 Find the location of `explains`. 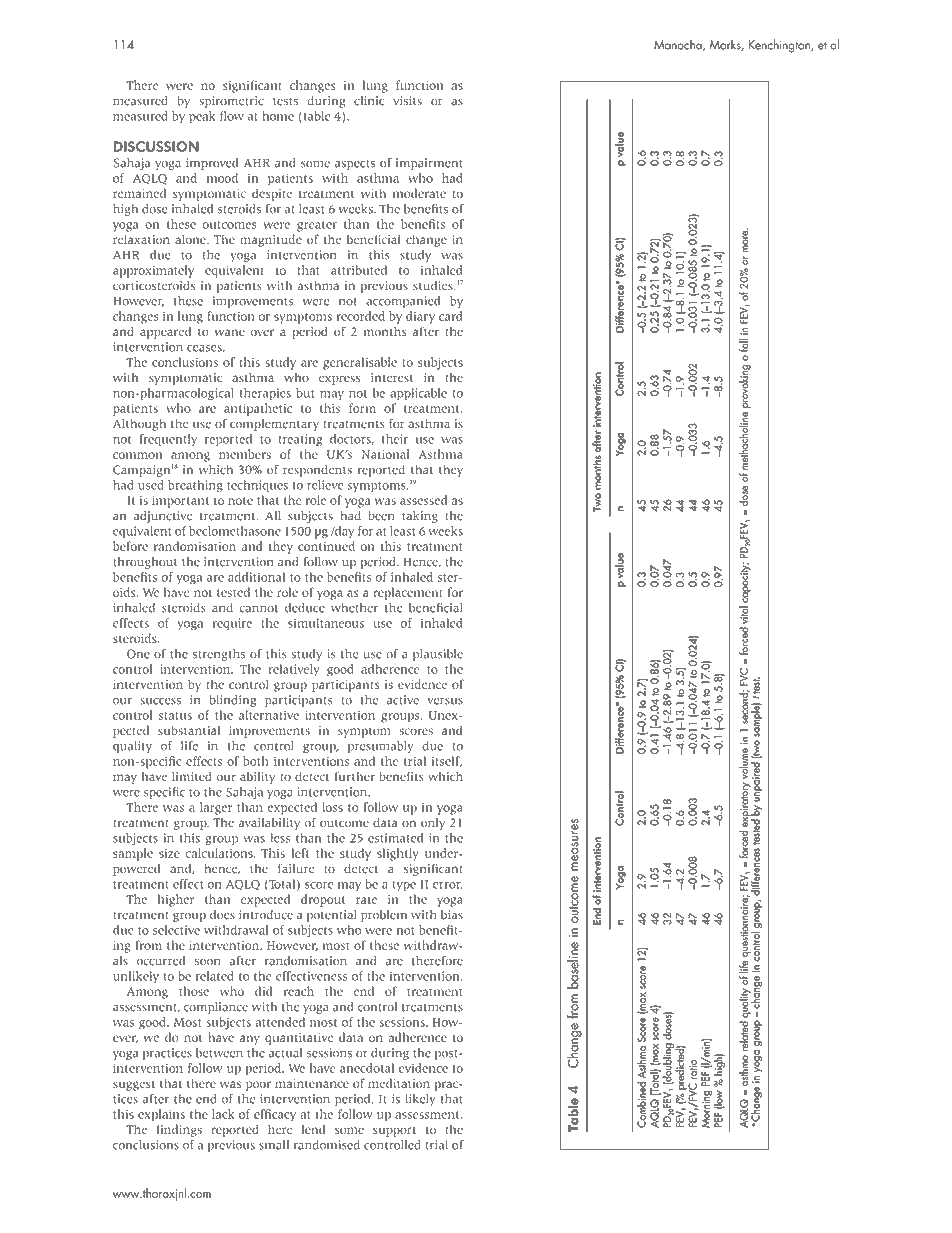

explains is located at coordinates (161, 1115).
